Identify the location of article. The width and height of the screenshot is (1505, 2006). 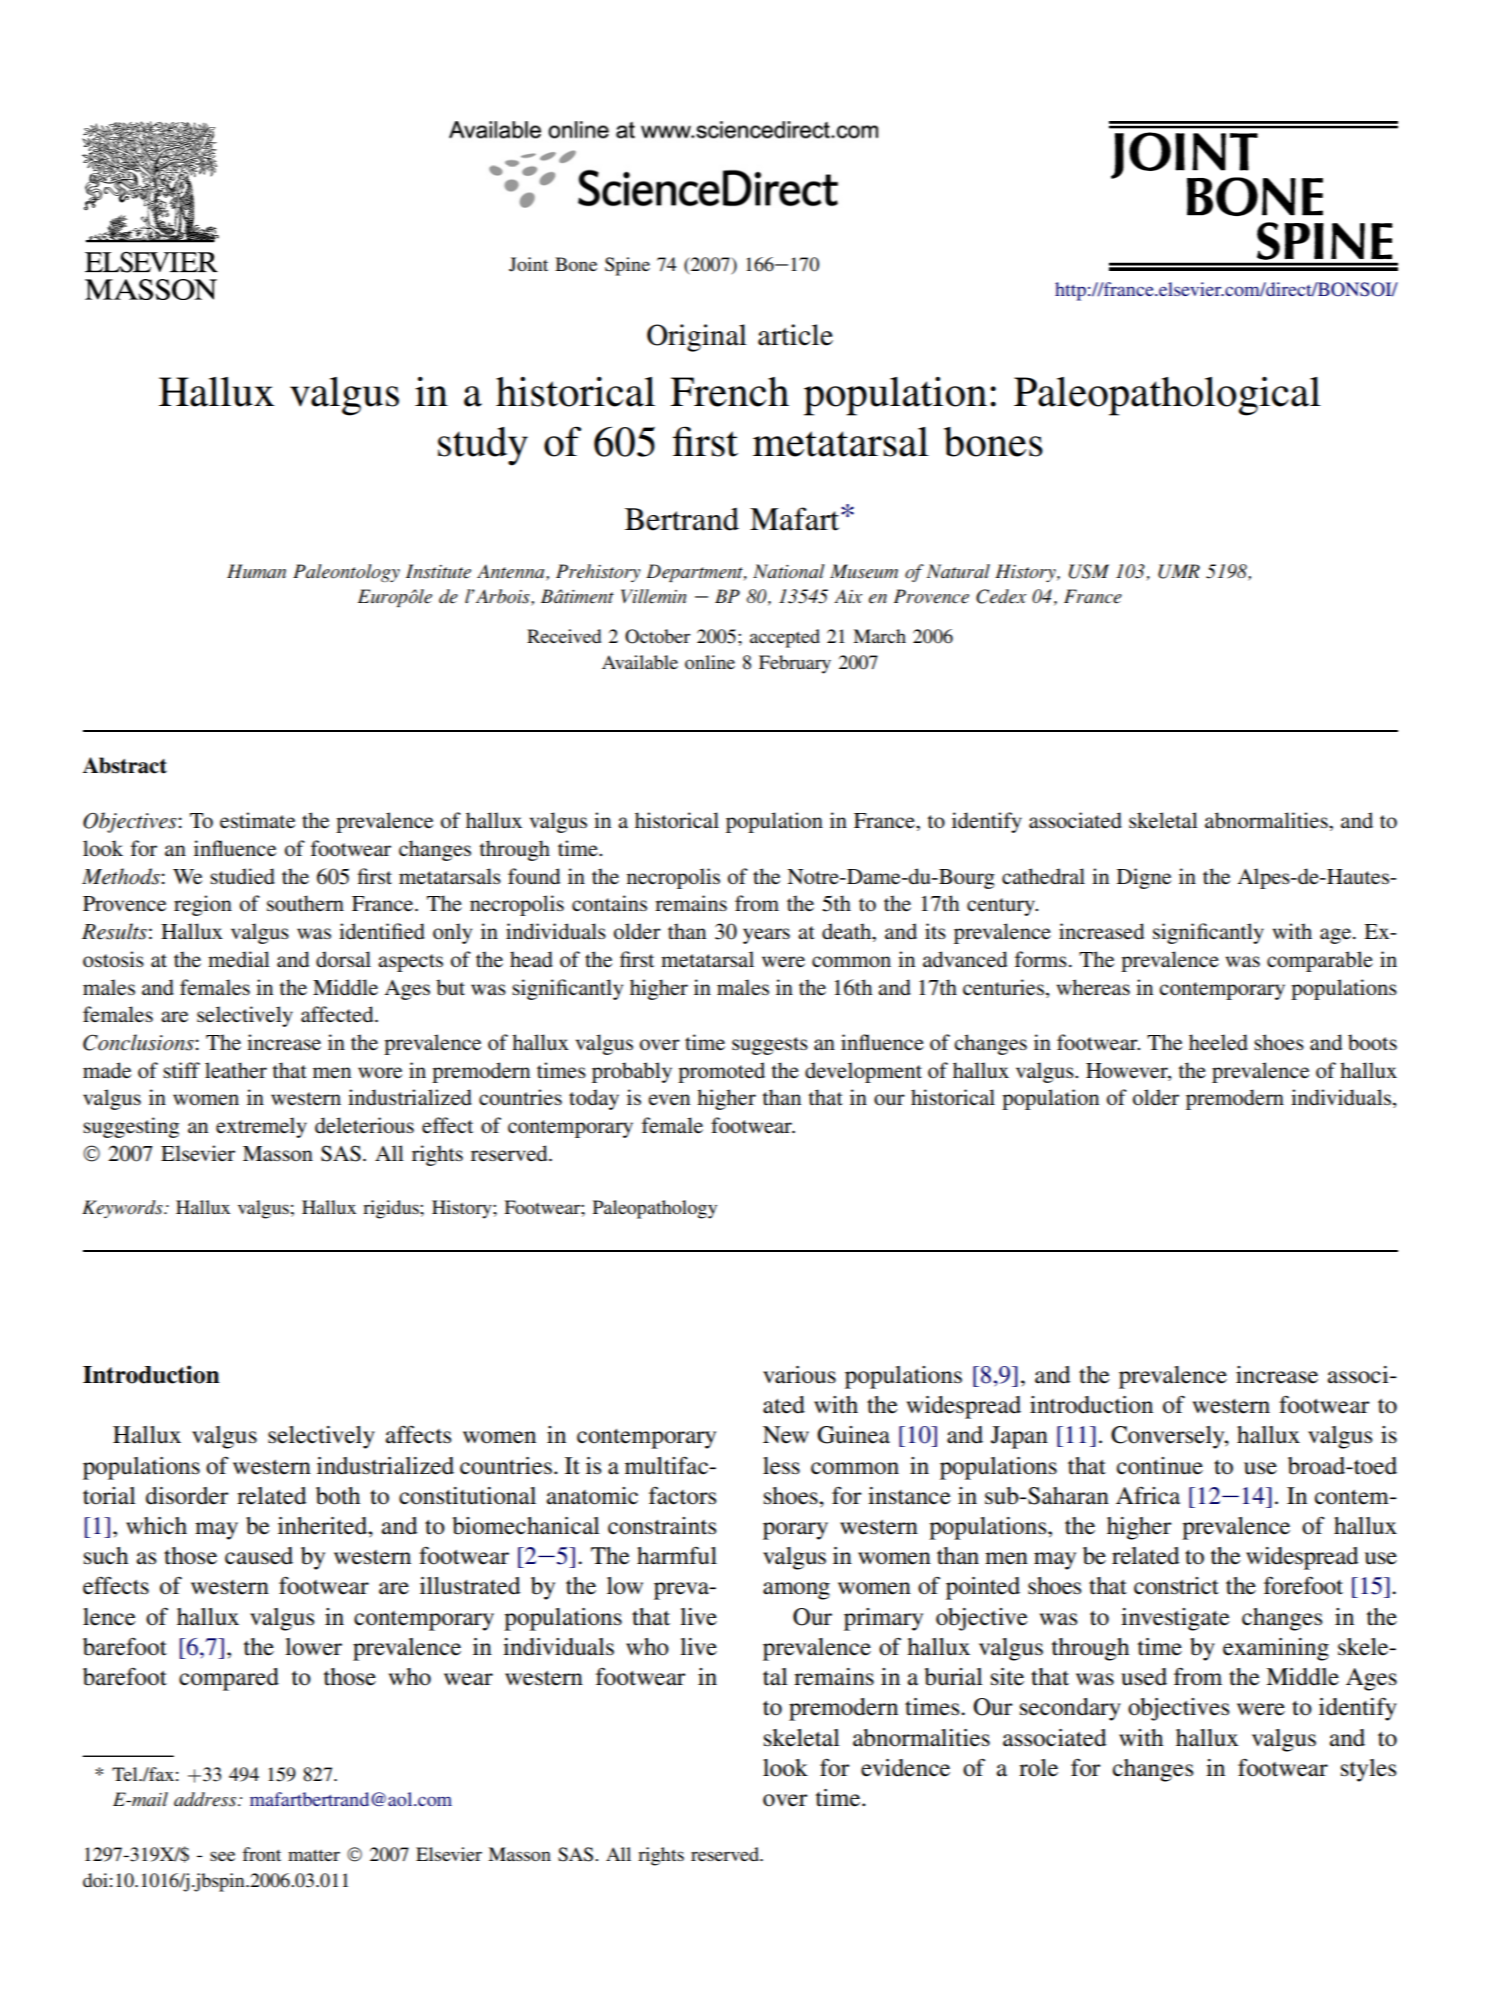
(795, 335).
